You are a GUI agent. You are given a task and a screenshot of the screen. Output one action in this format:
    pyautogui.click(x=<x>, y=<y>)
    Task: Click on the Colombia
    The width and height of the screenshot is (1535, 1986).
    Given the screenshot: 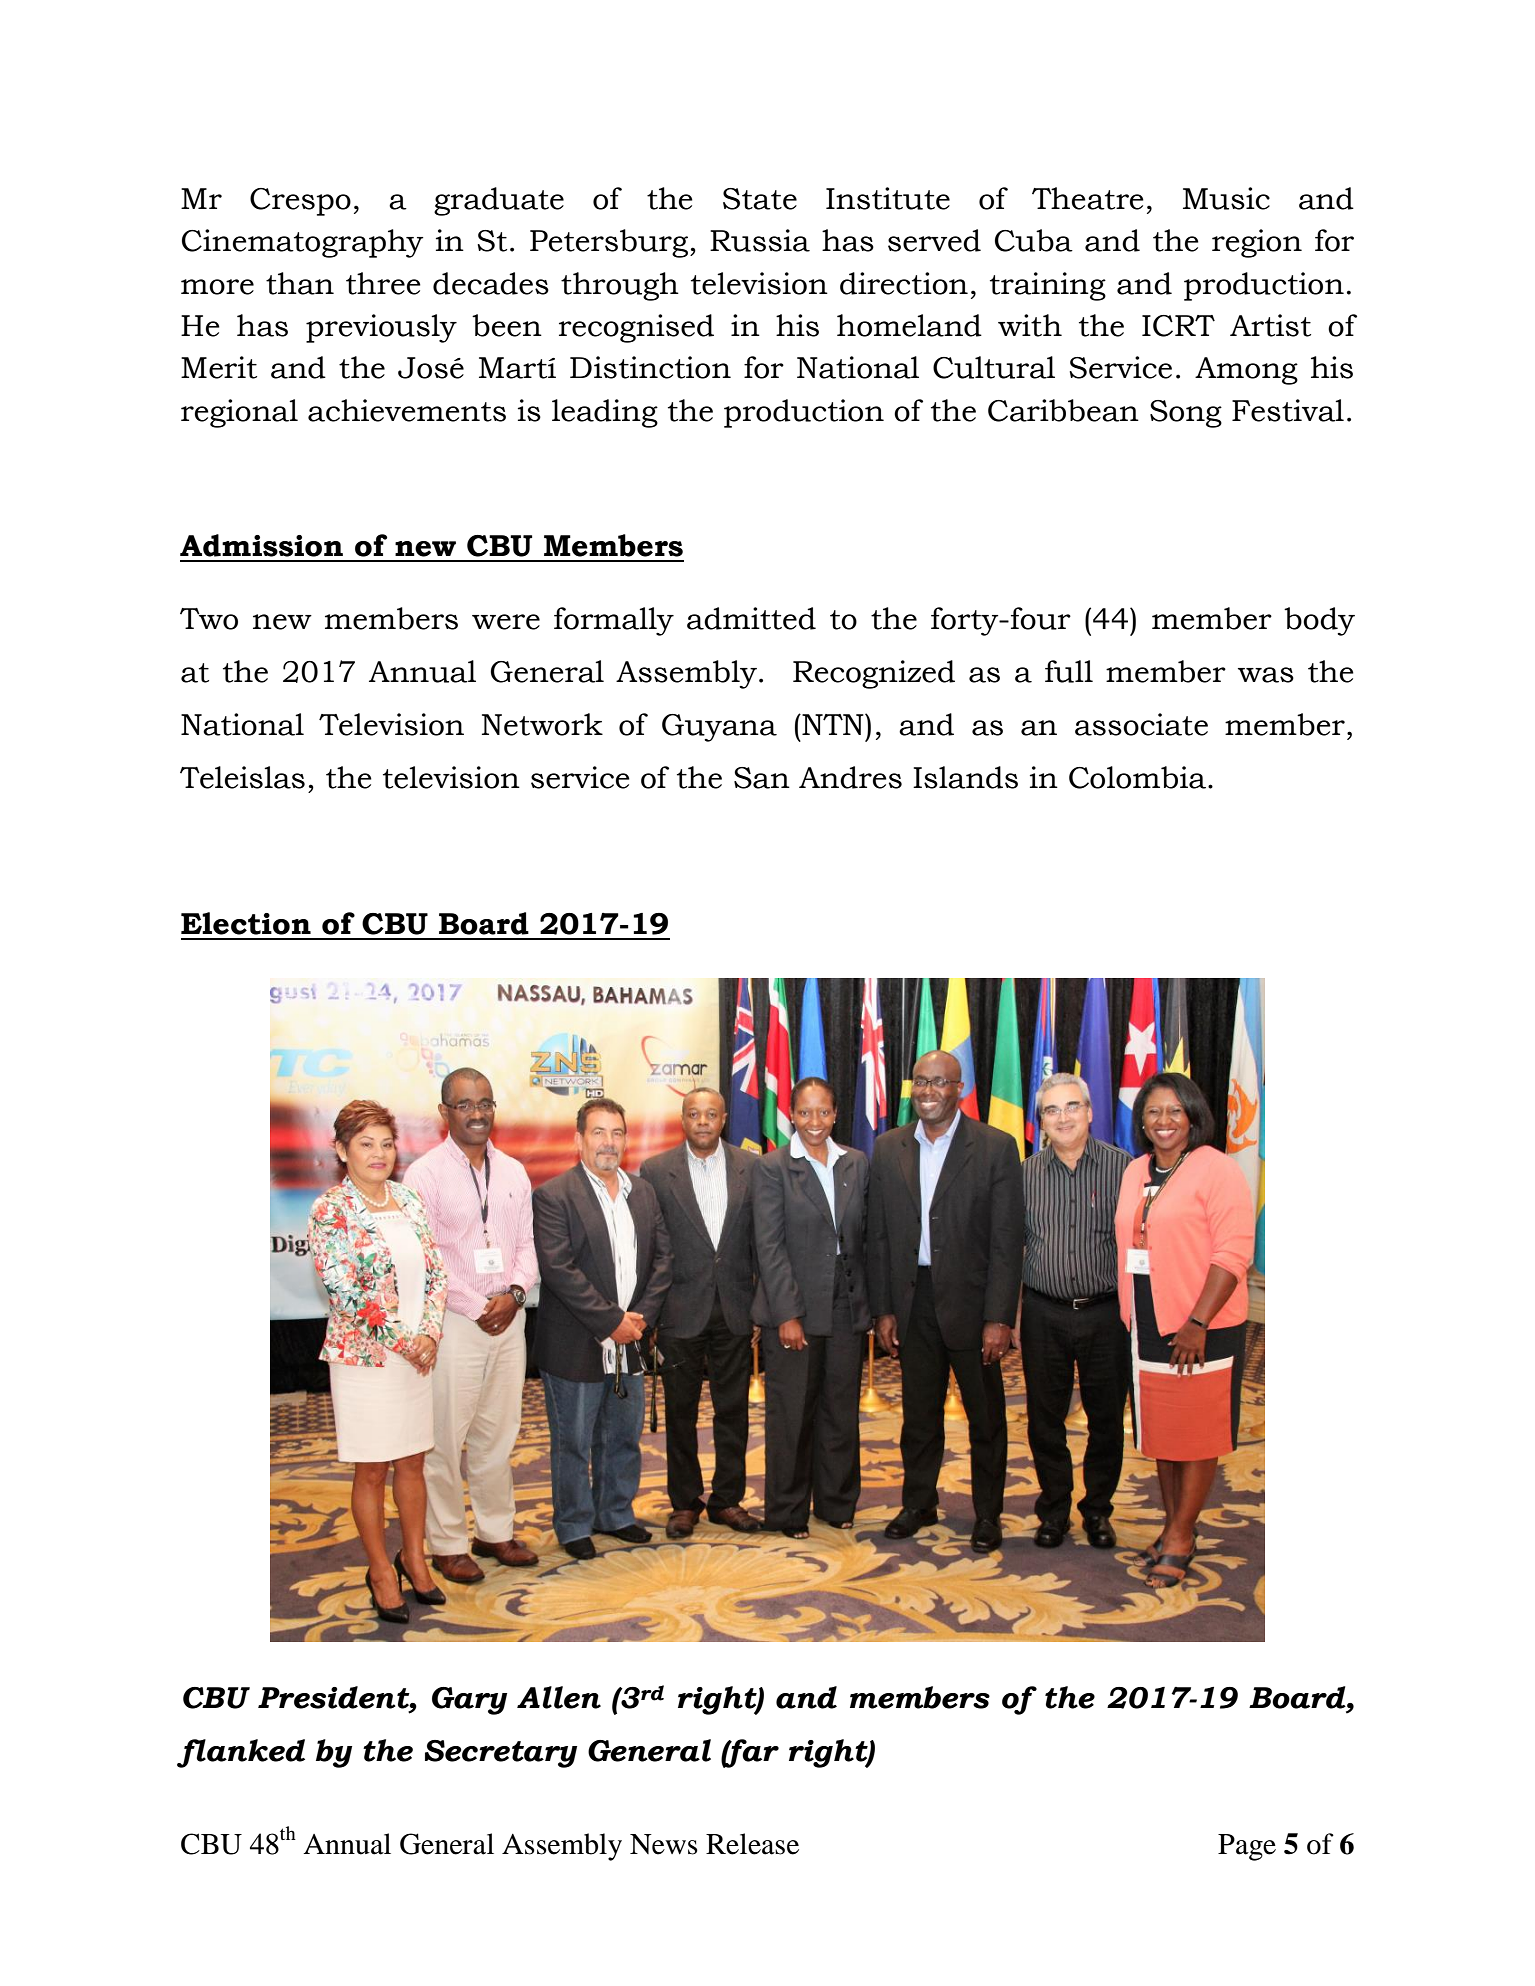 What is the action you would take?
    pyautogui.click(x=1137, y=777)
